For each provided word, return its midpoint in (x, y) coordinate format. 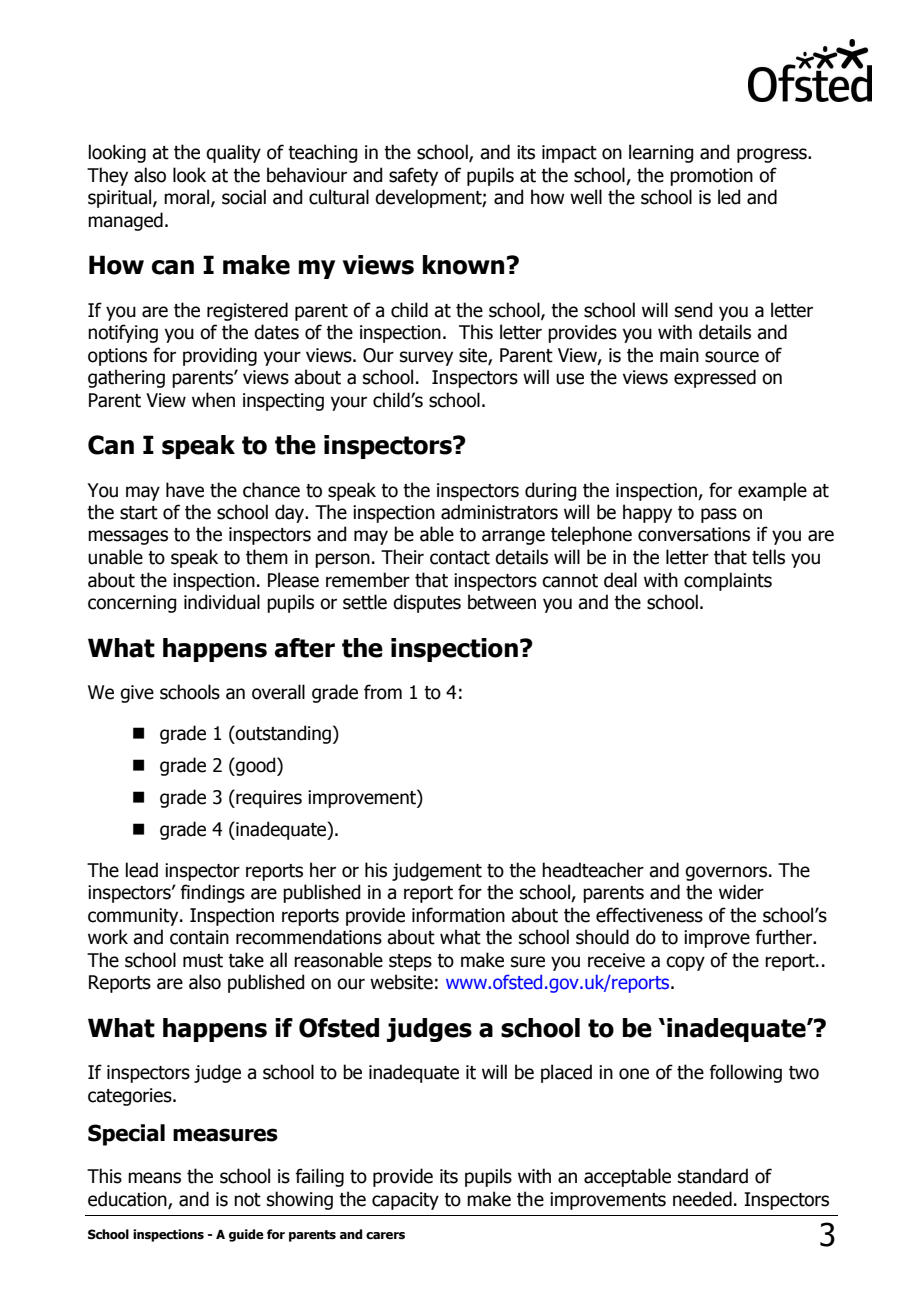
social (244, 197)
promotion (711, 177)
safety (413, 176)
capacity (405, 1201)
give (137, 694)
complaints (728, 581)
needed (702, 1199)
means (154, 1178)
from (383, 692)
